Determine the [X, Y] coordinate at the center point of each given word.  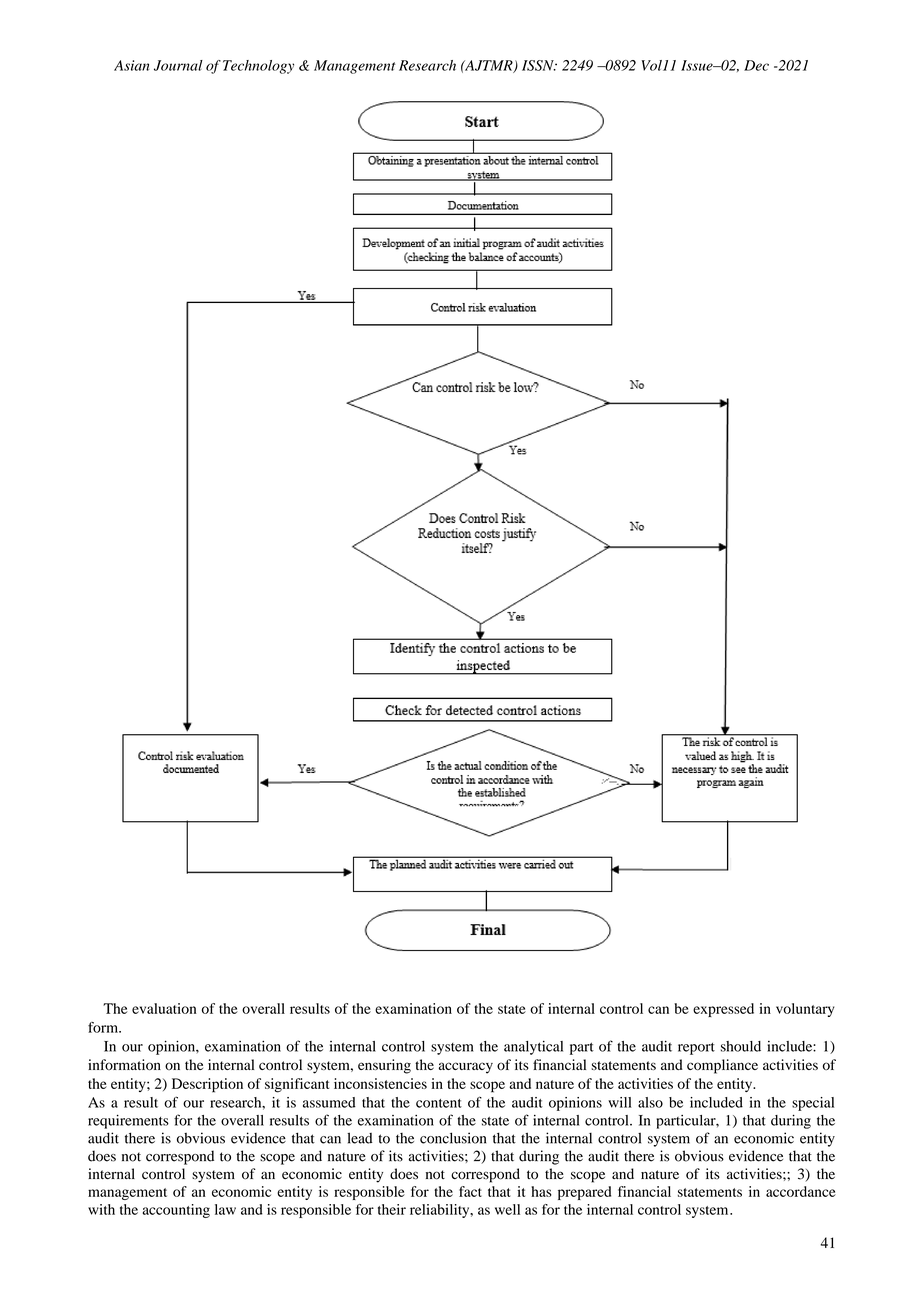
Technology [258, 67]
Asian [131, 65]
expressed [723, 1010]
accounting [176, 1211]
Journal [178, 65]
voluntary [805, 1010]
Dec [756, 65]
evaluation [164, 1008]
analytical [533, 1048]
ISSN [539, 65]
